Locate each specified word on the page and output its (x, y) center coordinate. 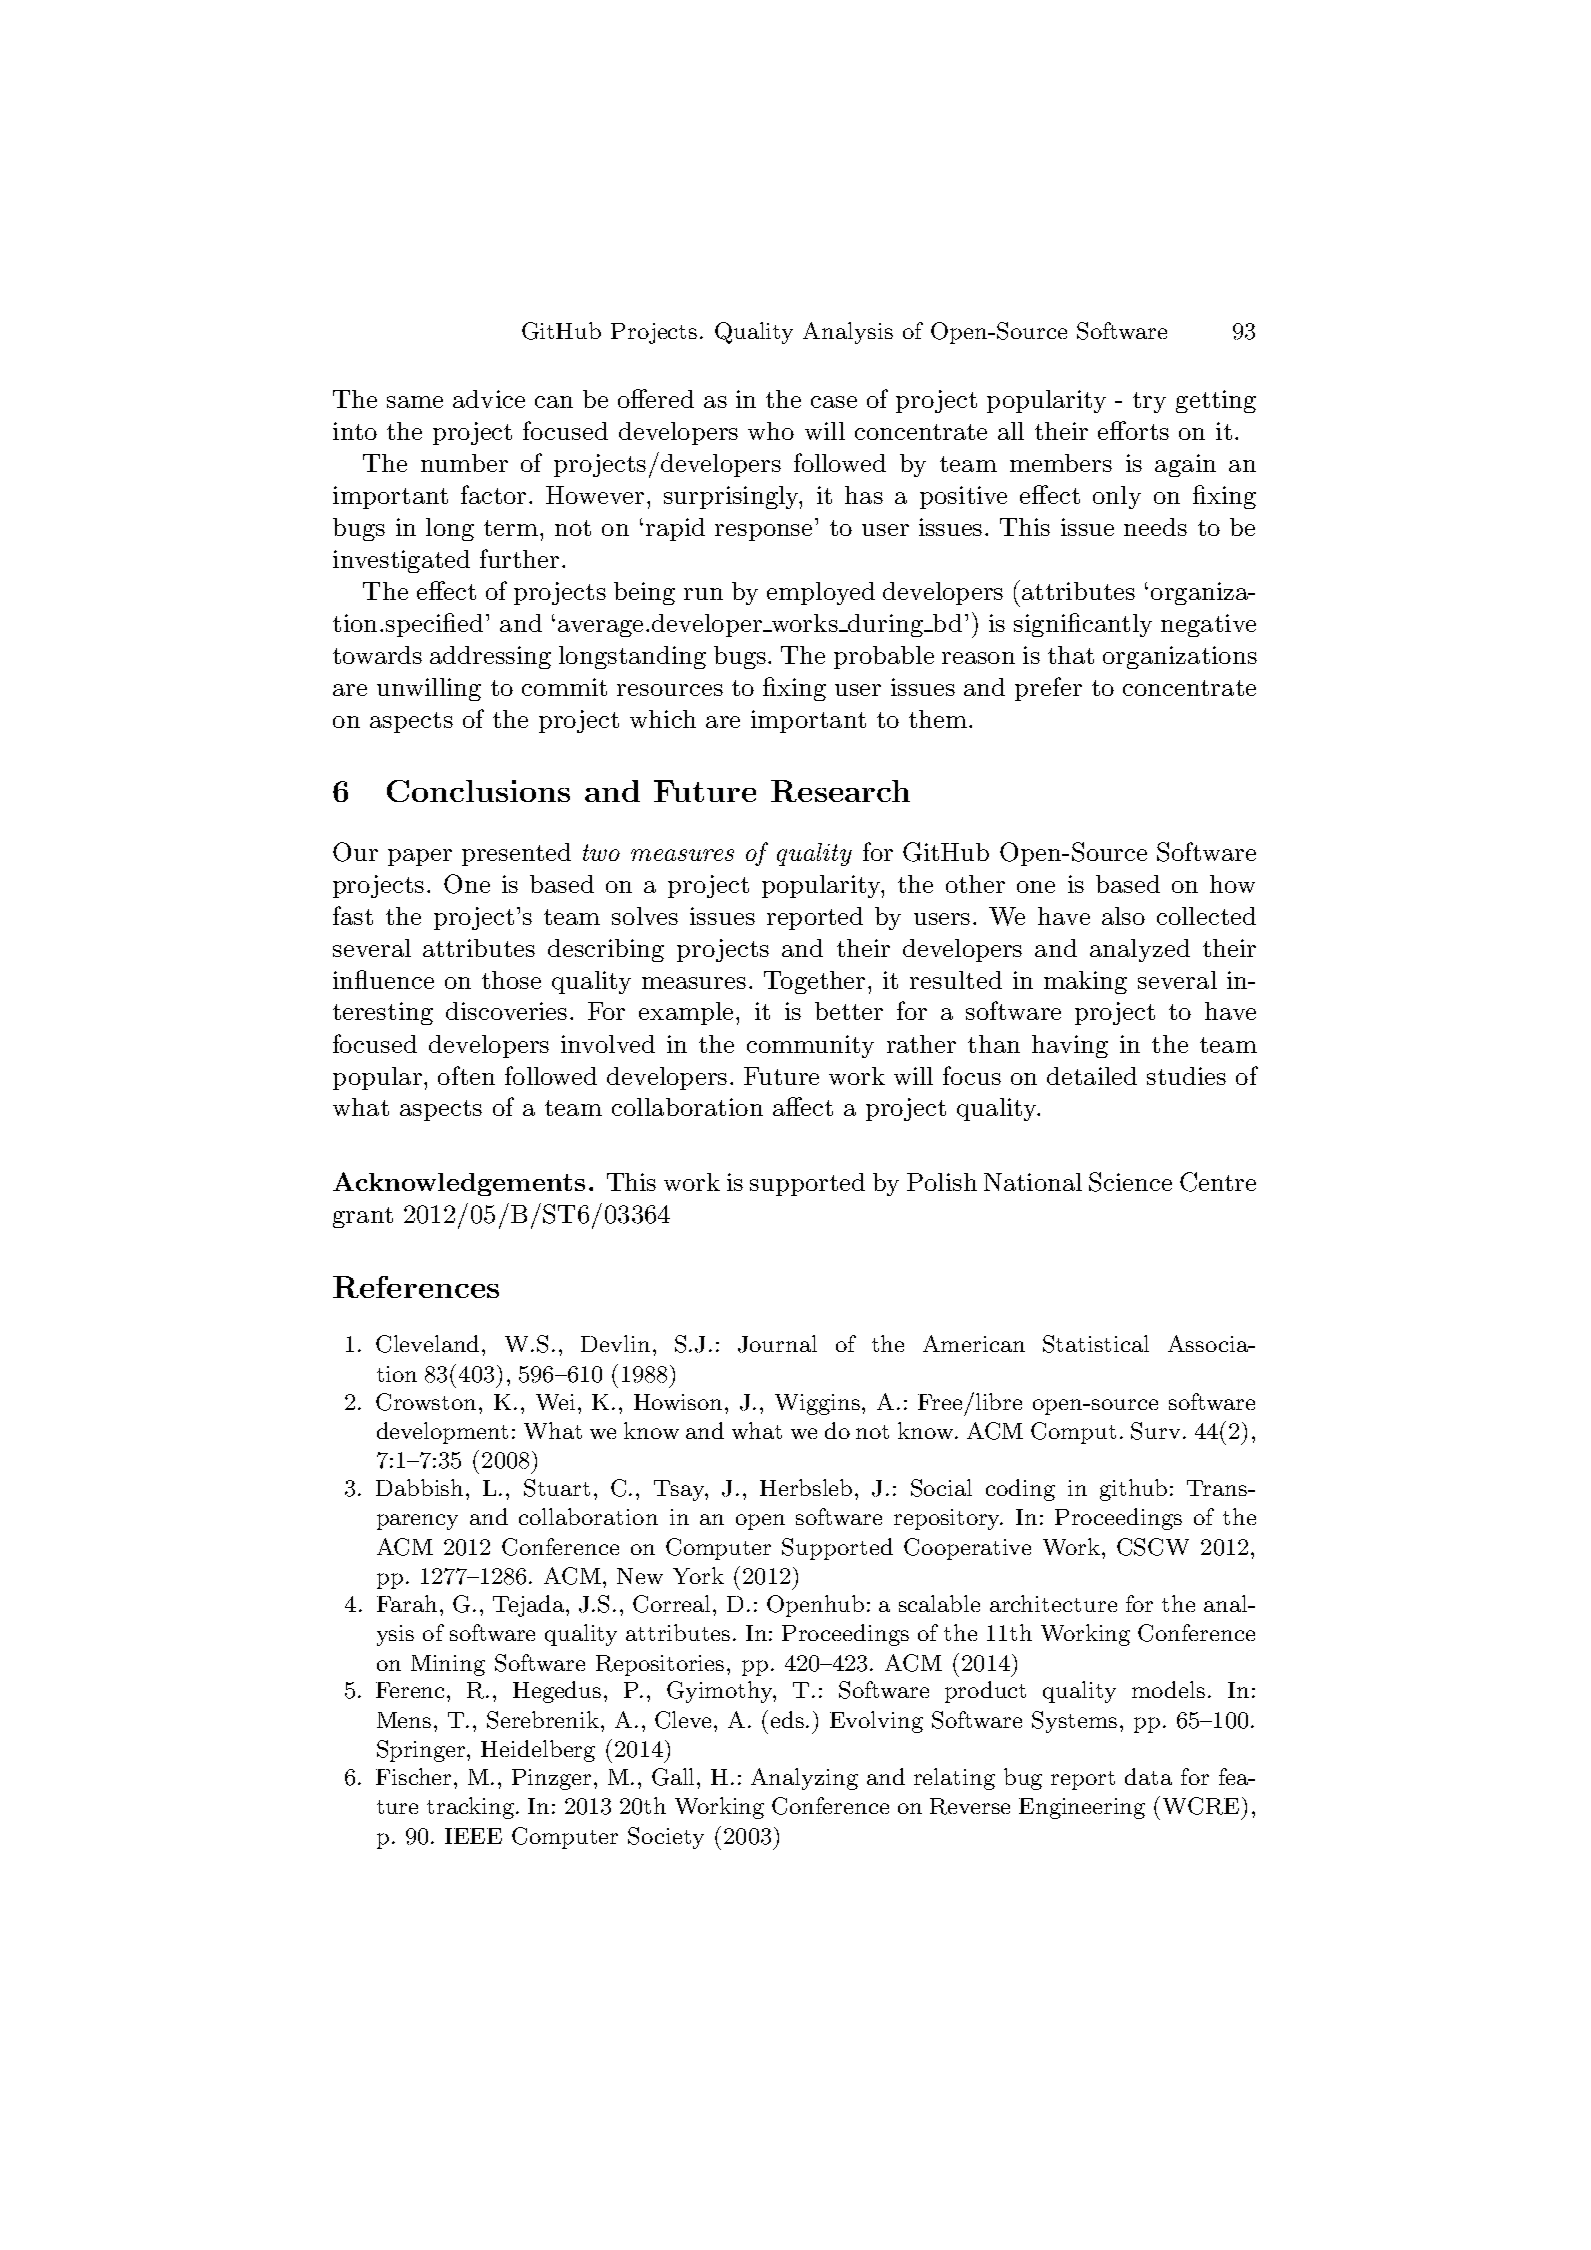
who (771, 431)
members (1061, 463)
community (810, 1046)
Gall (675, 1777)
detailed (1092, 1076)
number (464, 463)
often (466, 1075)
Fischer (415, 1776)
